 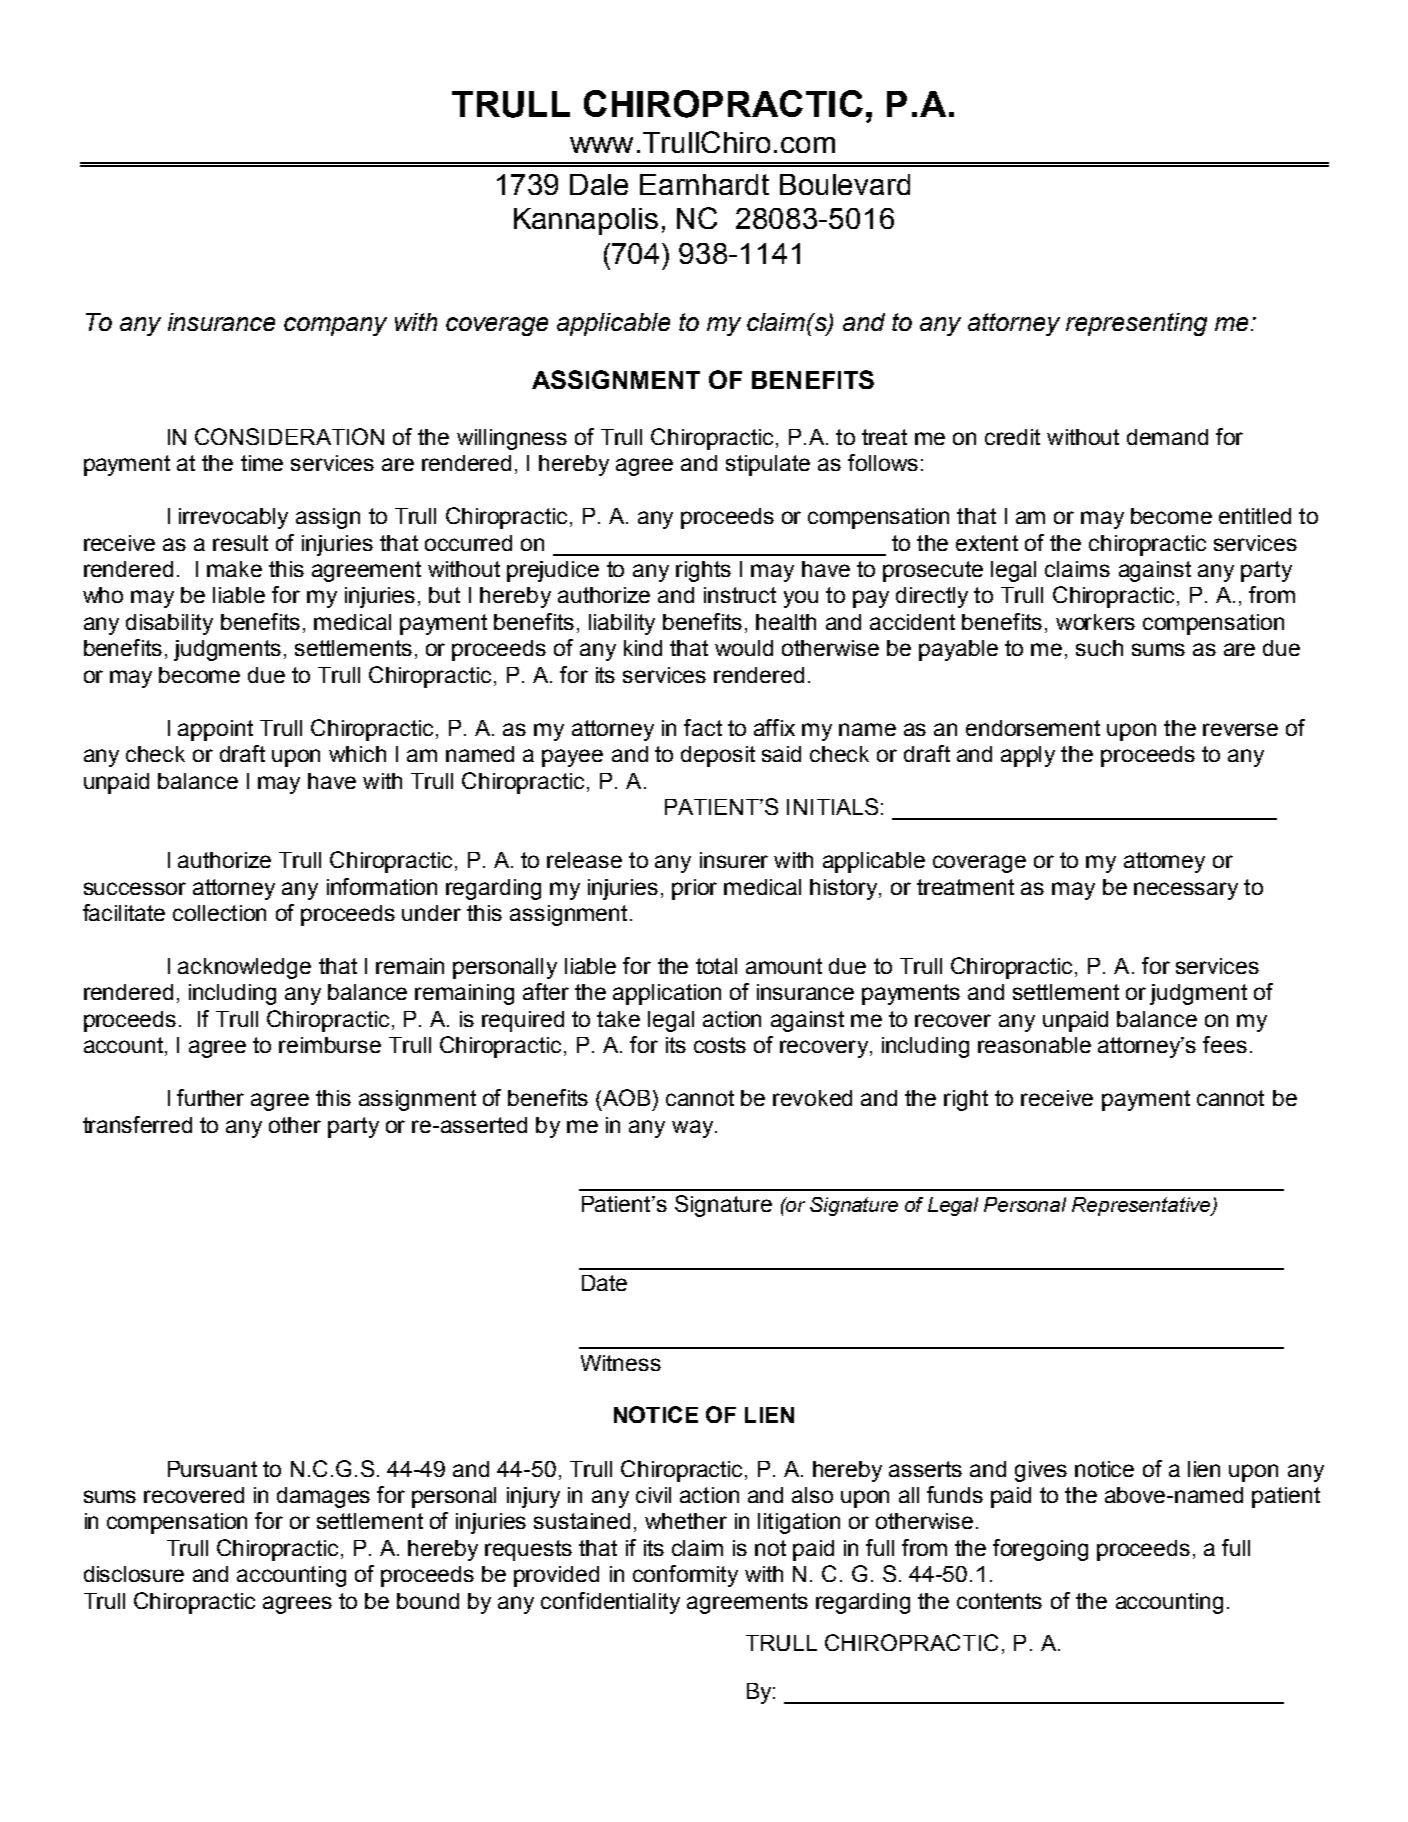 I want to click on disclosure, so click(x=134, y=1574).
